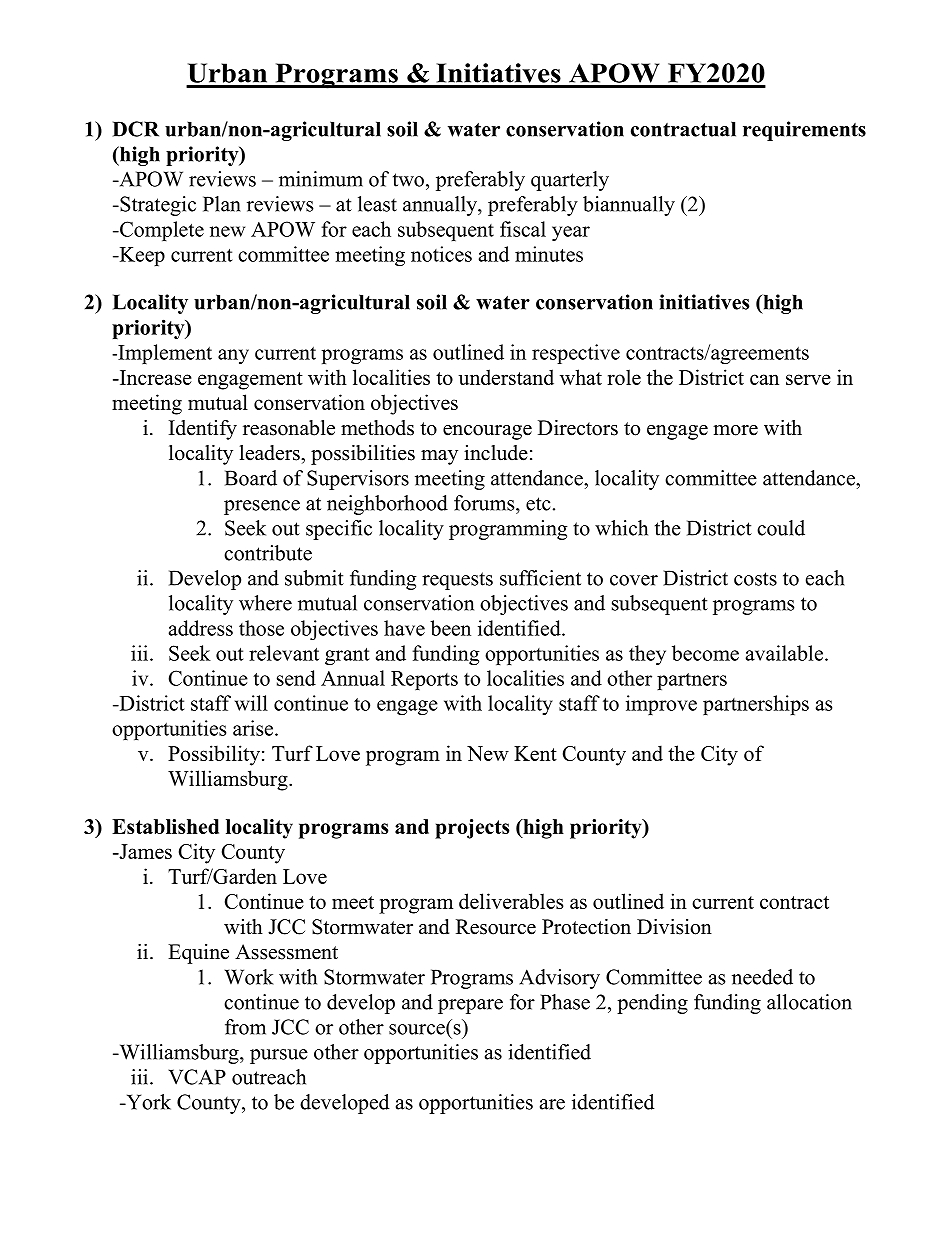 Image resolution: width=952 pixels, height=1233 pixels. What do you see at coordinates (705, 653) in the page?
I see `become` at bounding box center [705, 653].
